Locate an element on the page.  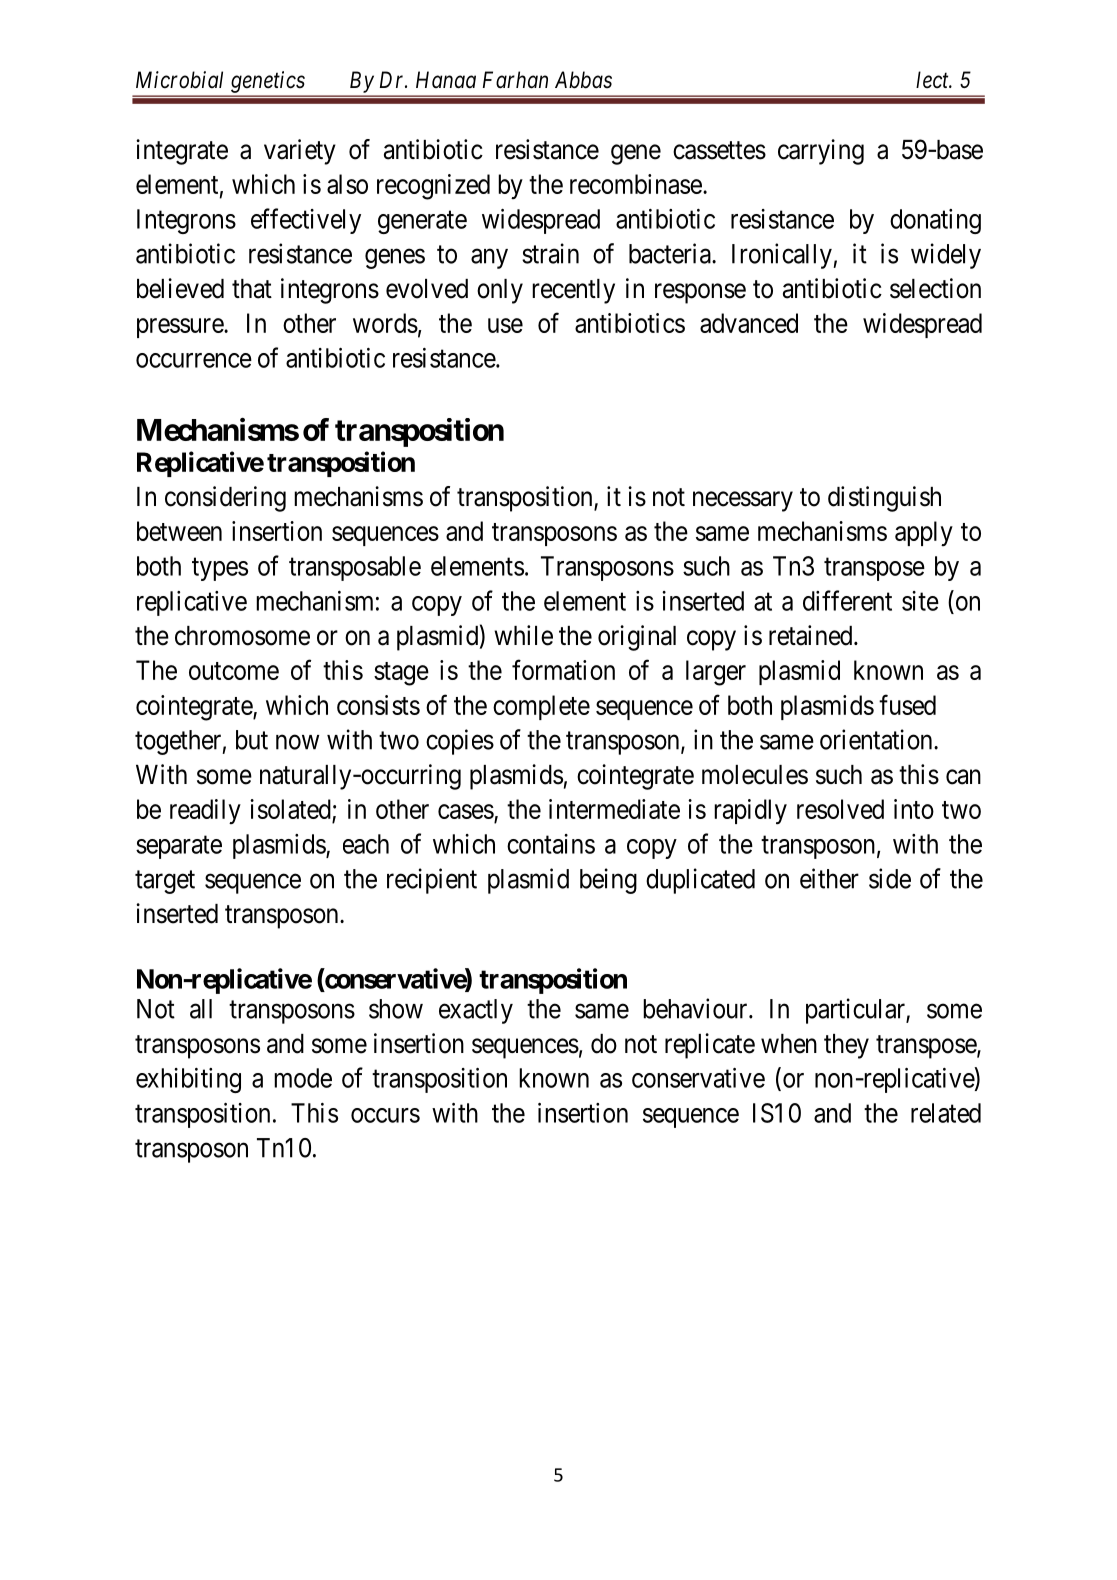
recently is located at coordinates (573, 291).
